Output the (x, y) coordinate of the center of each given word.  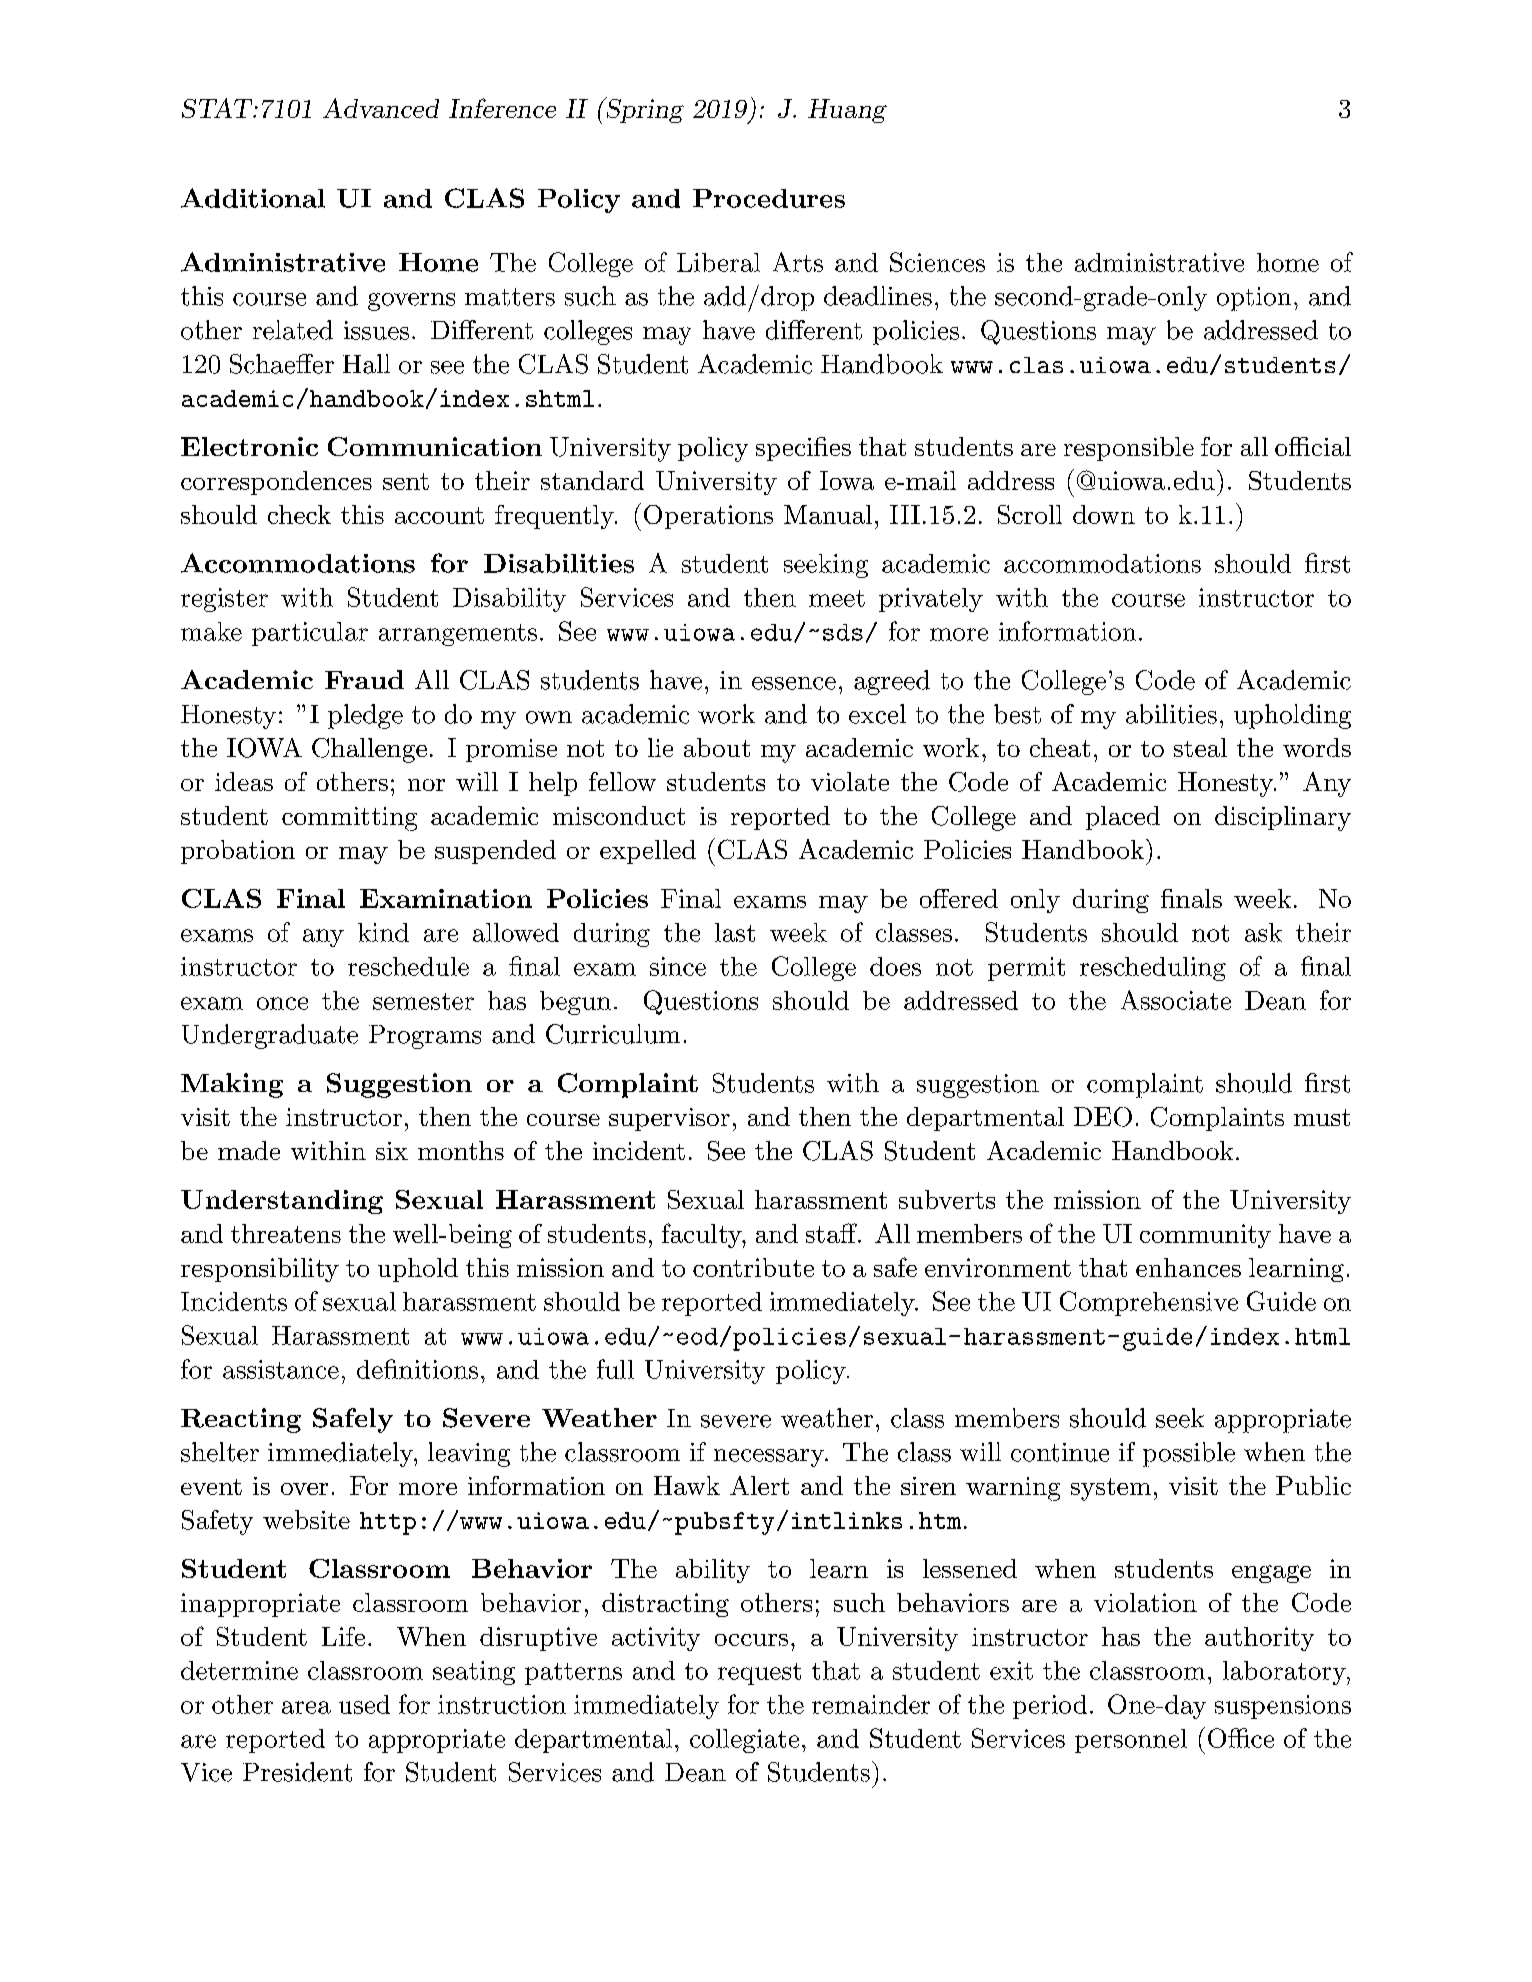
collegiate (744, 1741)
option (1254, 299)
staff (832, 1233)
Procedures (769, 198)
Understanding (282, 1202)
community (1205, 1236)
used (364, 1704)
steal (1200, 747)
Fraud (364, 679)
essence (794, 683)
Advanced (381, 108)
